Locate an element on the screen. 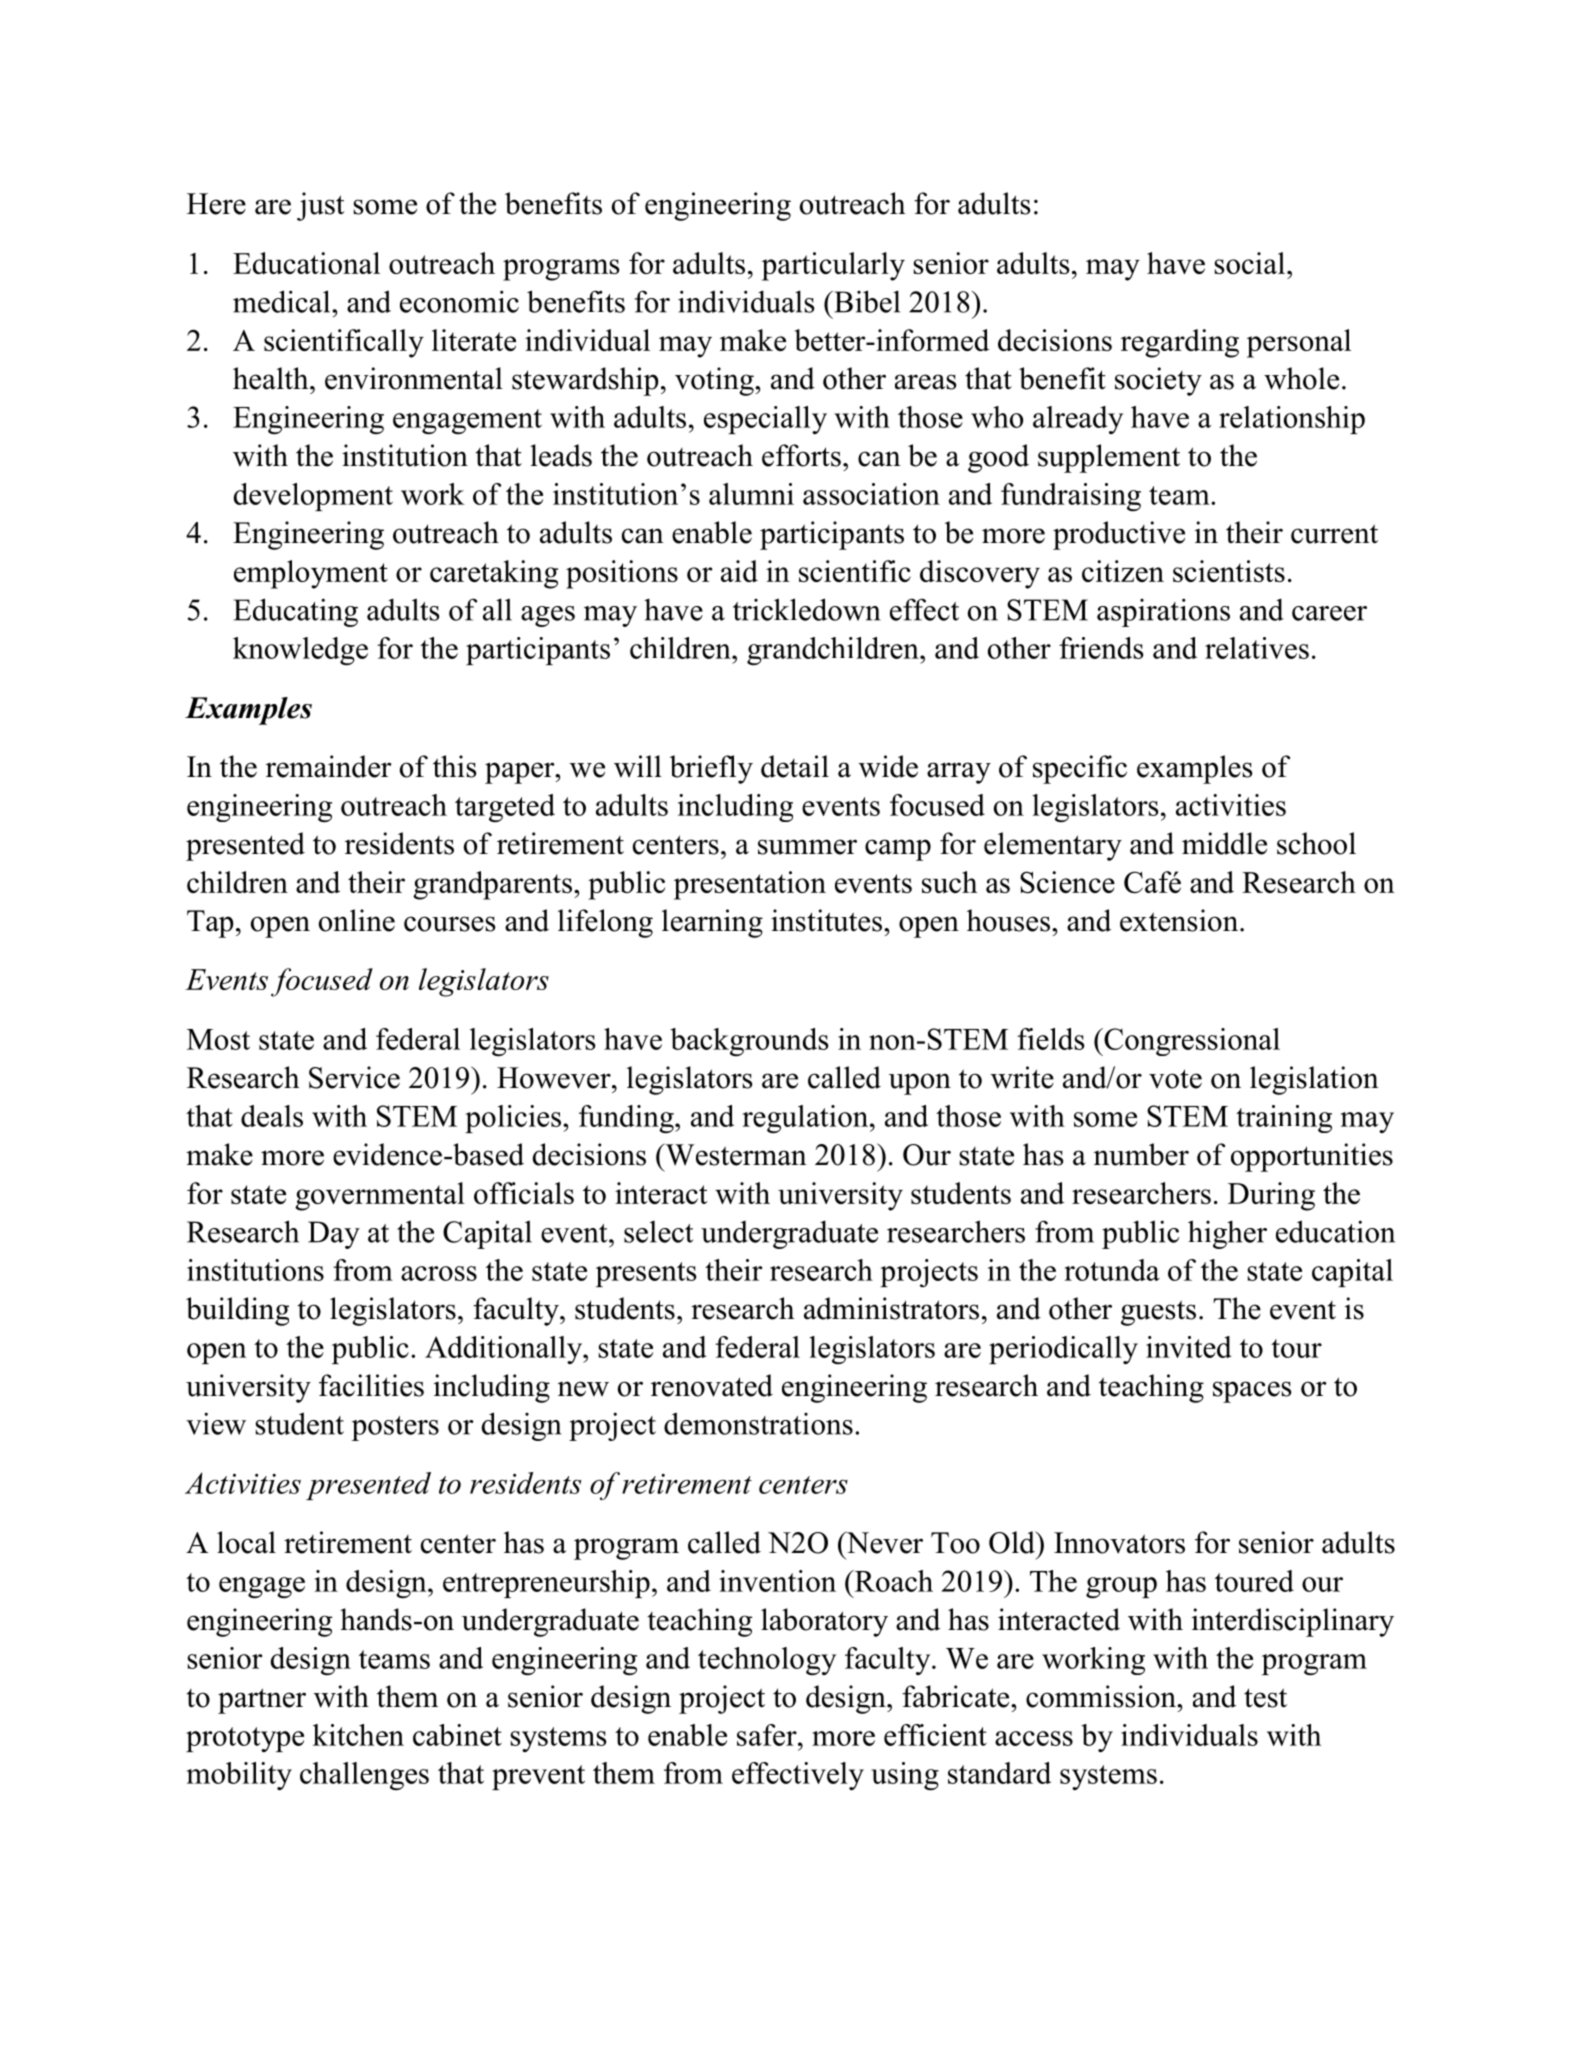 Image resolution: width=1583 pixels, height=2048 pixels. particularly is located at coordinates (833, 266).
